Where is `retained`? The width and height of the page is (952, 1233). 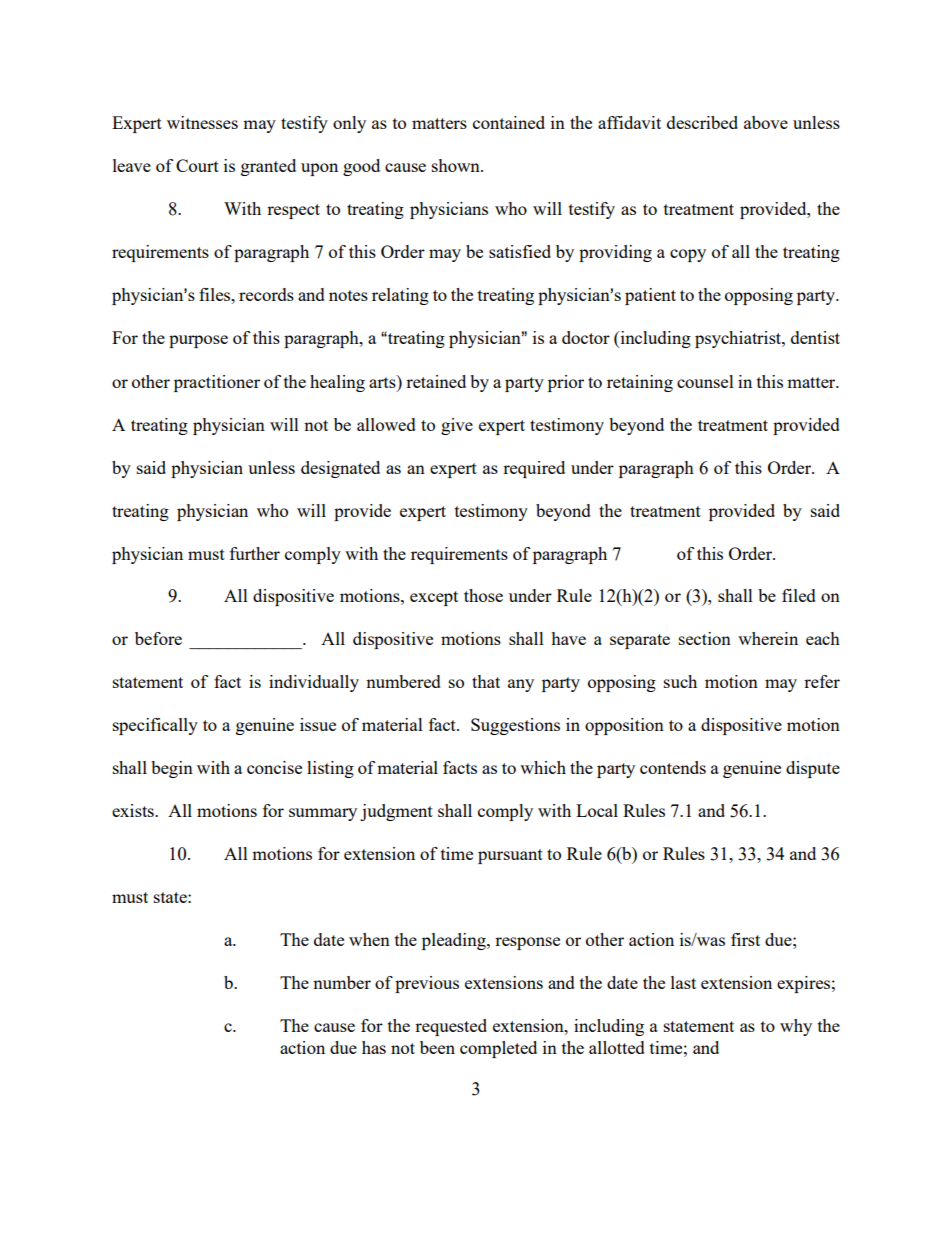 retained is located at coordinates (436, 381).
